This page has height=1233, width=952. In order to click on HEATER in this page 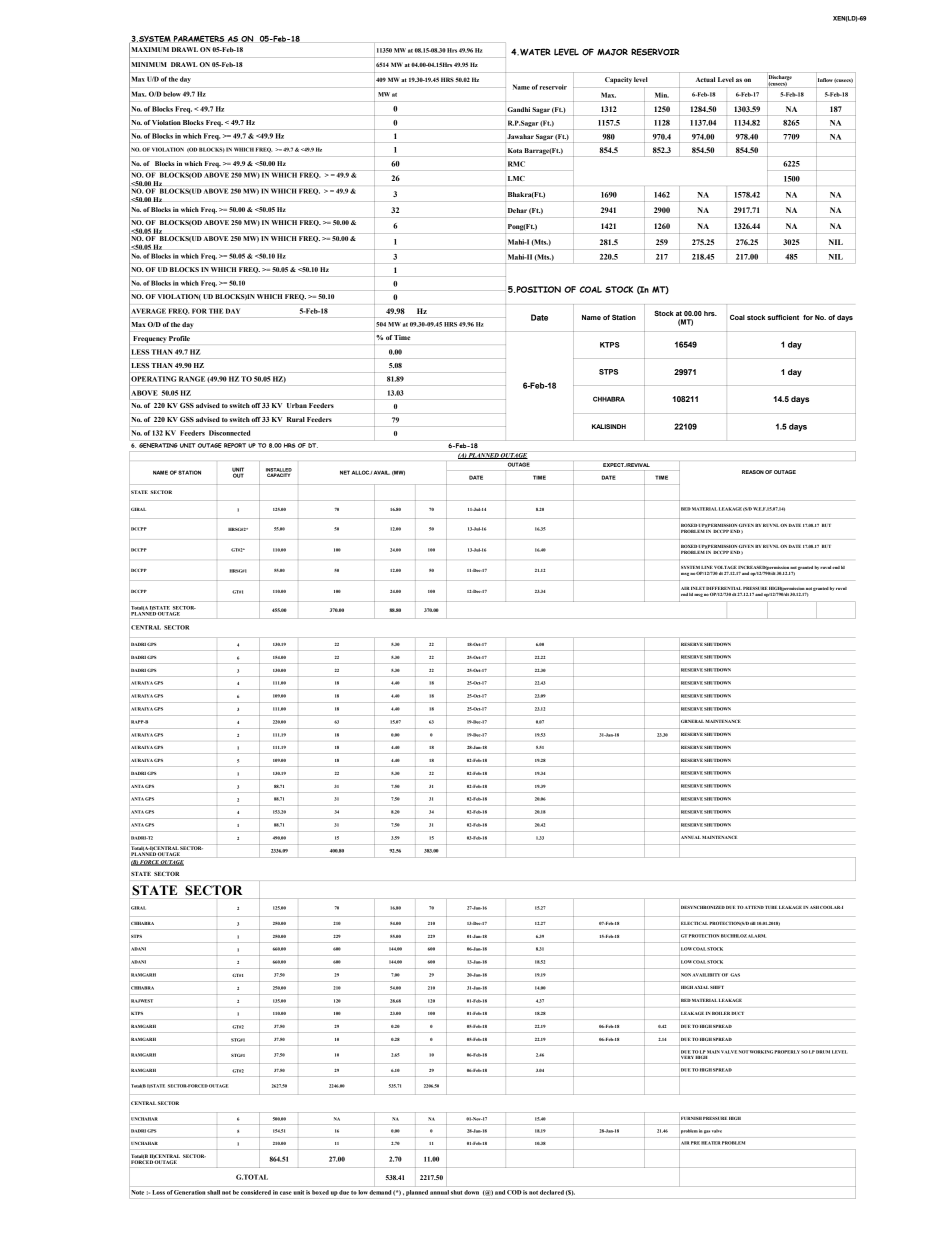, I will do `click(710, 1143)`.
